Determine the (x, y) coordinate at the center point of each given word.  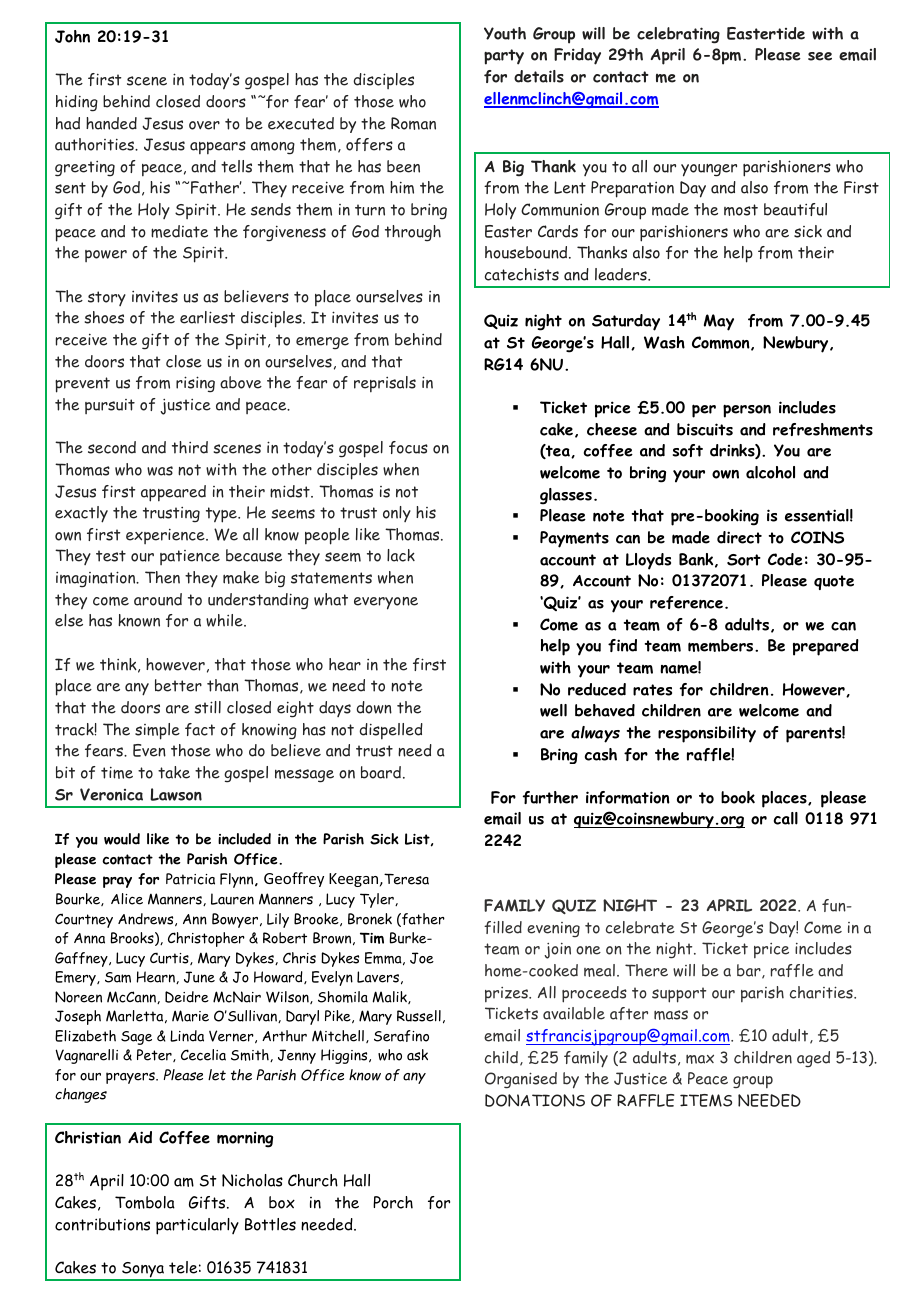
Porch (393, 1202)
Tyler (378, 900)
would (122, 839)
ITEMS (706, 1100)
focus (408, 447)
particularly (197, 1226)
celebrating (678, 35)
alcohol (770, 472)
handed (111, 123)
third (190, 447)
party (504, 57)
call (786, 818)
